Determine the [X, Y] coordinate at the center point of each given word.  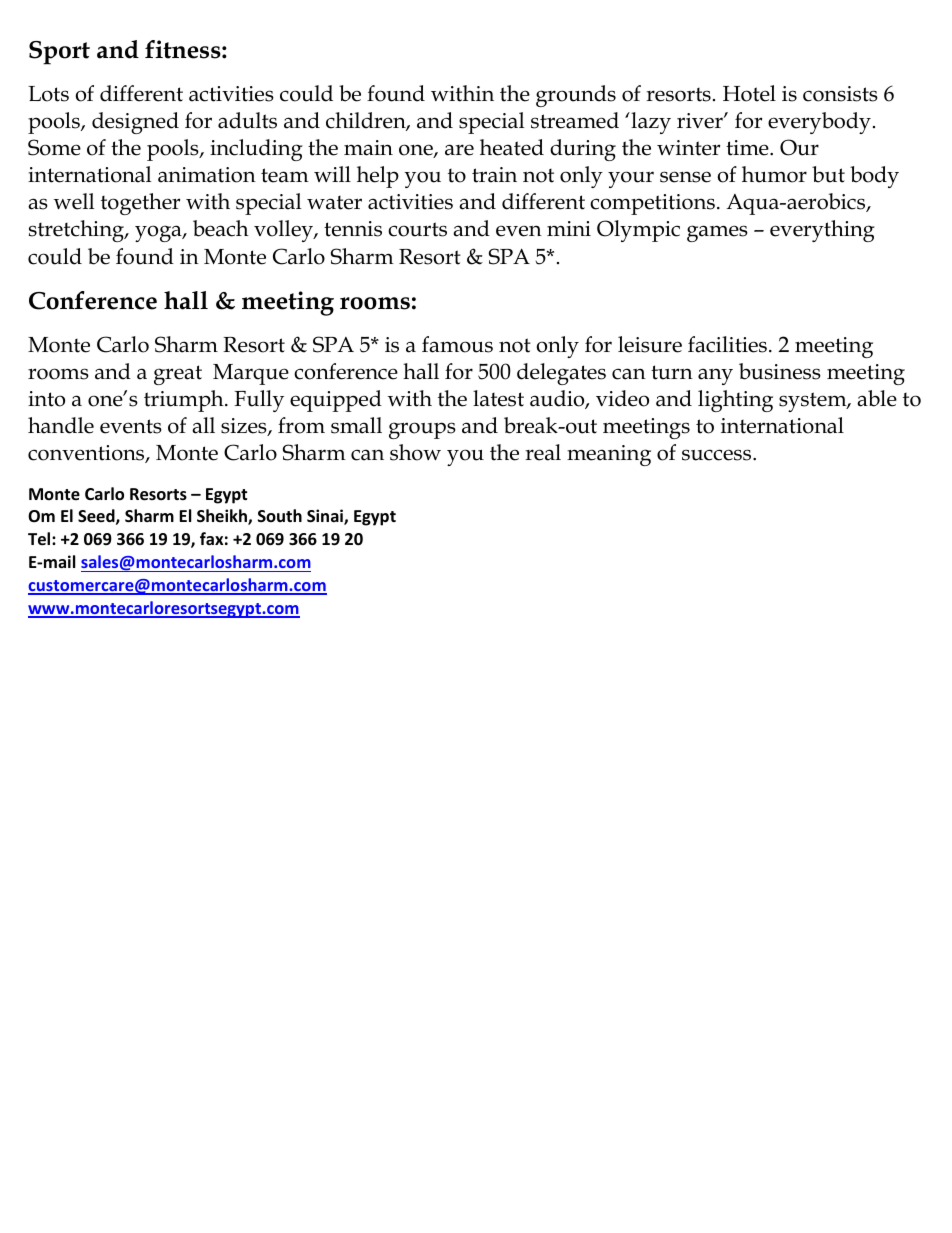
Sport [59, 53]
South [280, 515]
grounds [576, 96]
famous [457, 344]
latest [498, 398]
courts [417, 229]
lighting [735, 401]
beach [221, 228]
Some [54, 147]
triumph [185, 401]
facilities [727, 344]
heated [512, 147]
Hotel [749, 93]
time [748, 148]
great [178, 375]
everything [822, 231]
